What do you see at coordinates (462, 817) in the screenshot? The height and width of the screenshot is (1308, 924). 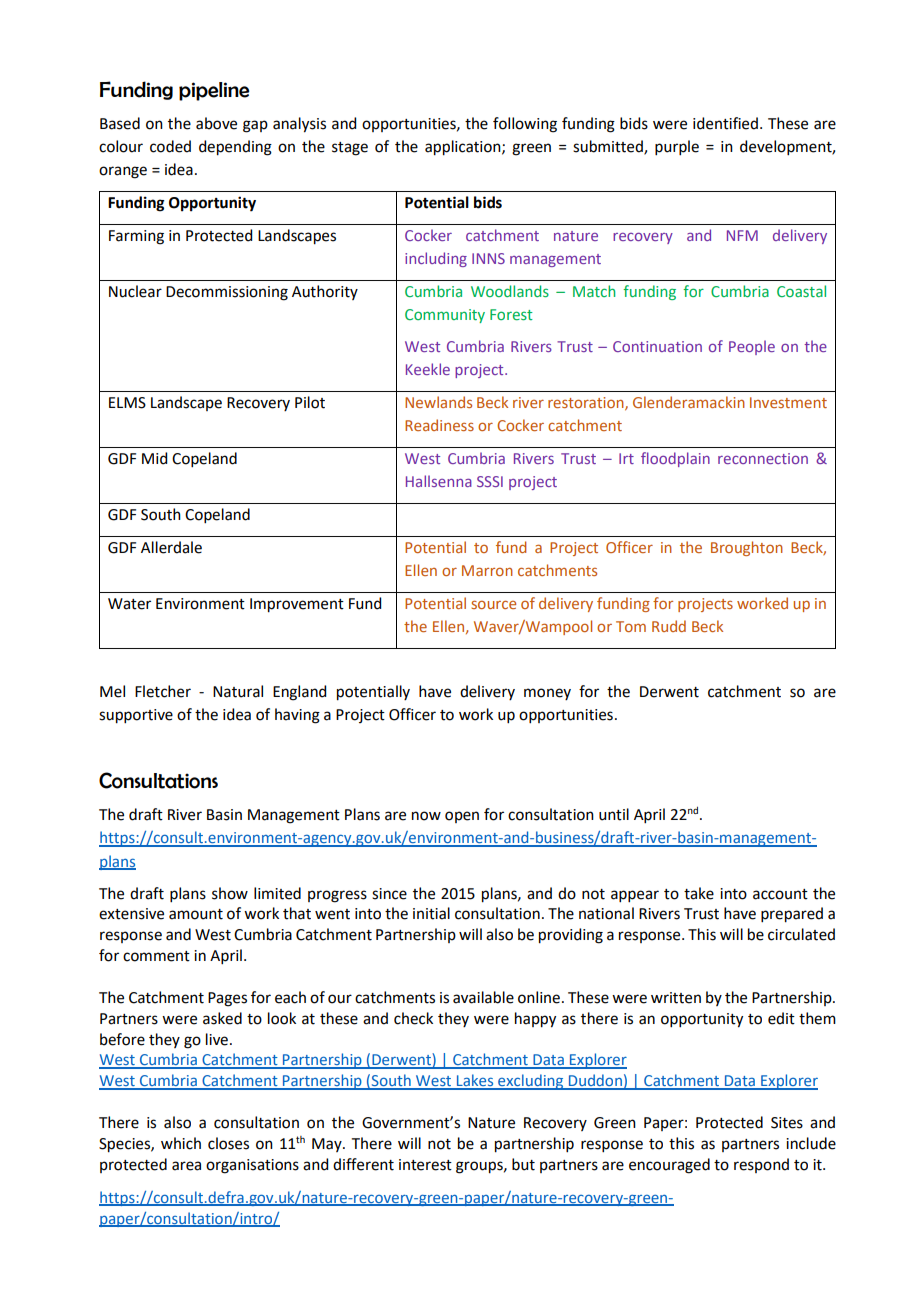 I see `open` at bounding box center [462, 817].
